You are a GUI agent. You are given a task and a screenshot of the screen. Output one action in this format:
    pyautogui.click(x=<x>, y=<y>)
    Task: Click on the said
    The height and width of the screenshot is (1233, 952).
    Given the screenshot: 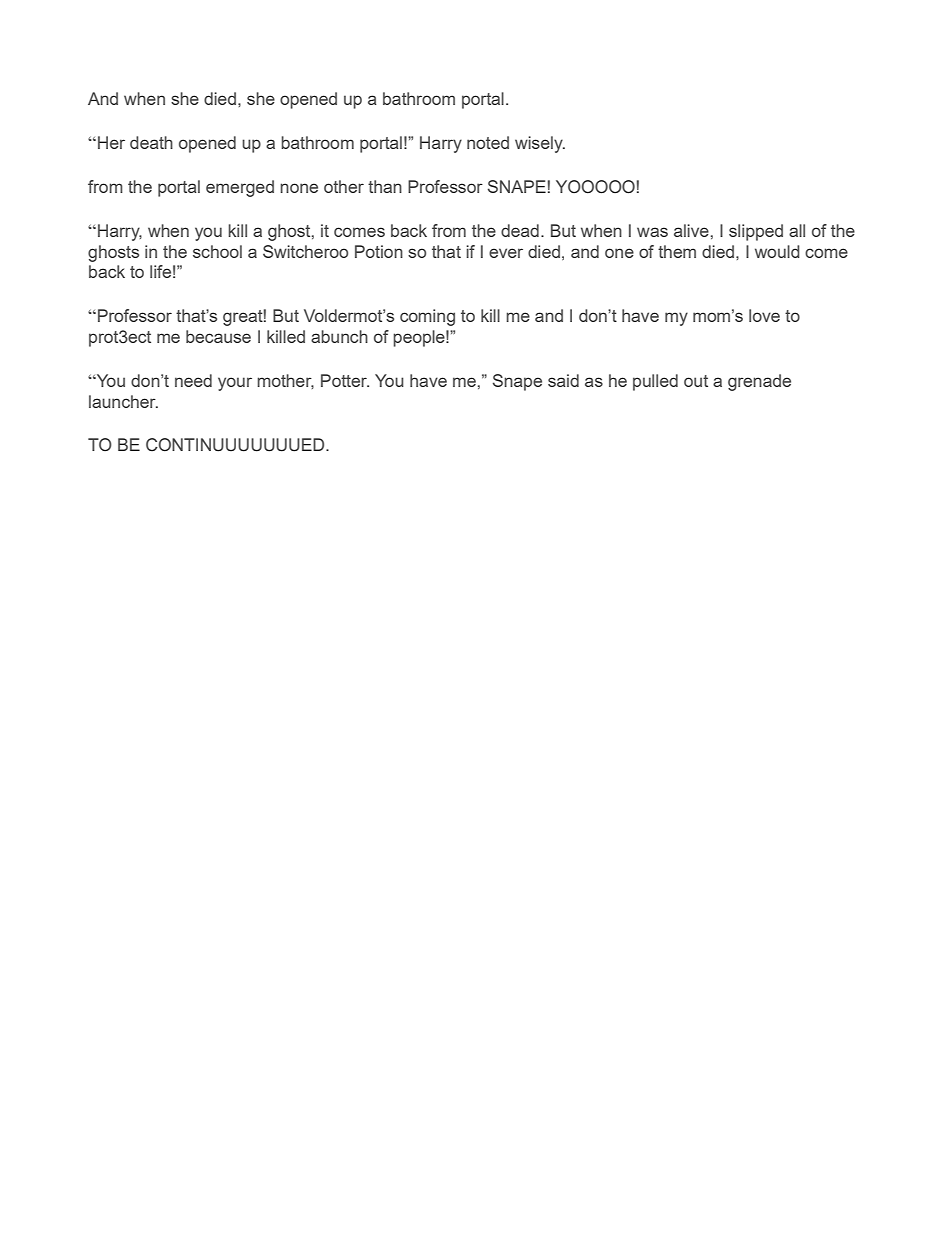 What is the action you would take?
    pyautogui.click(x=563, y=380)
